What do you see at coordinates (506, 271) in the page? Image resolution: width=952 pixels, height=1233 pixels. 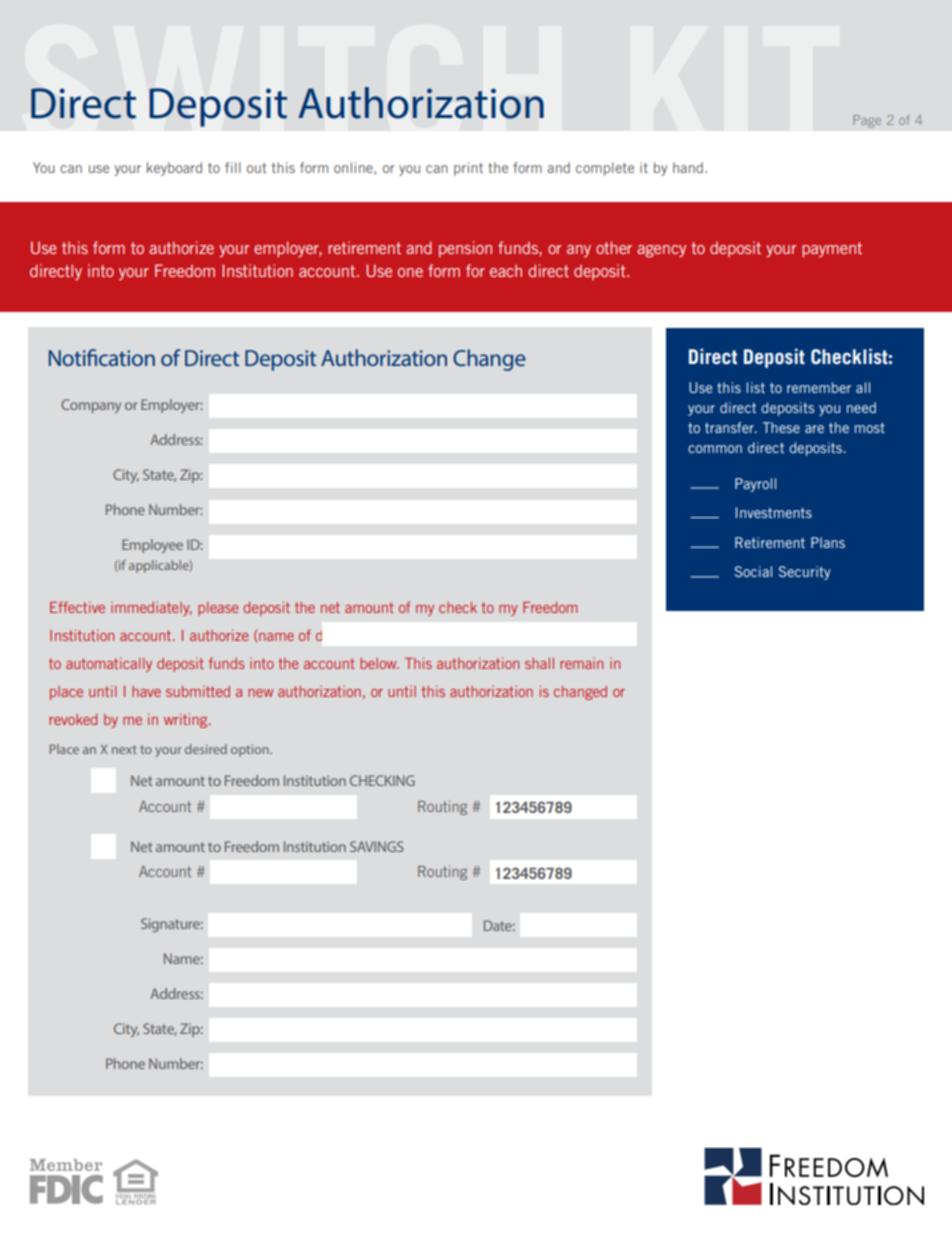 I see `each` at bounding box center [506, 271].
